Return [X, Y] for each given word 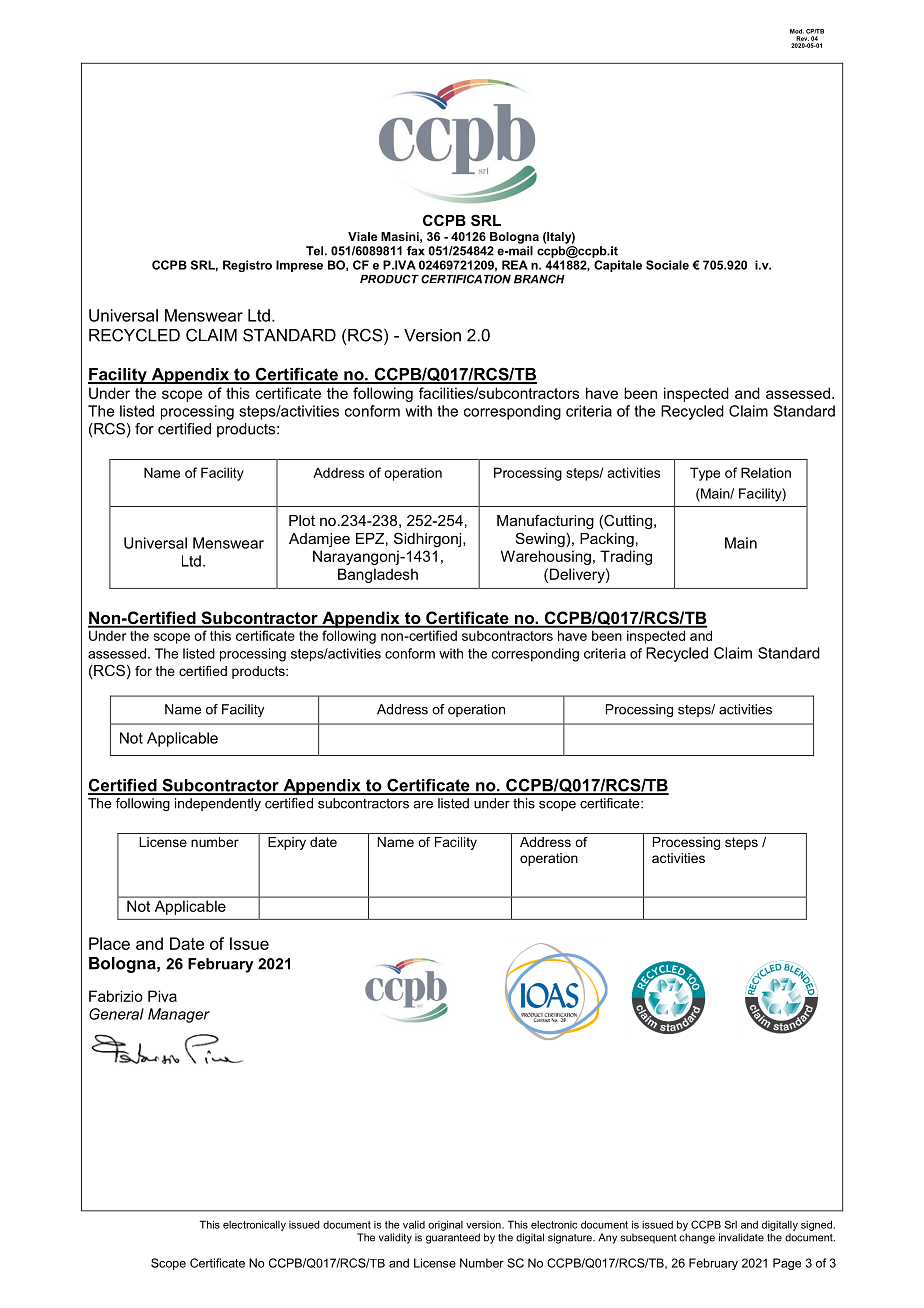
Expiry [287, 843]
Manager [179, 1015]
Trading [626, 557]
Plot [302, 520]
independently [218, 804]
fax [416, 251]
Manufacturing [545, 522]
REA [515, 265]
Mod [797, 31]
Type [705, 474]
